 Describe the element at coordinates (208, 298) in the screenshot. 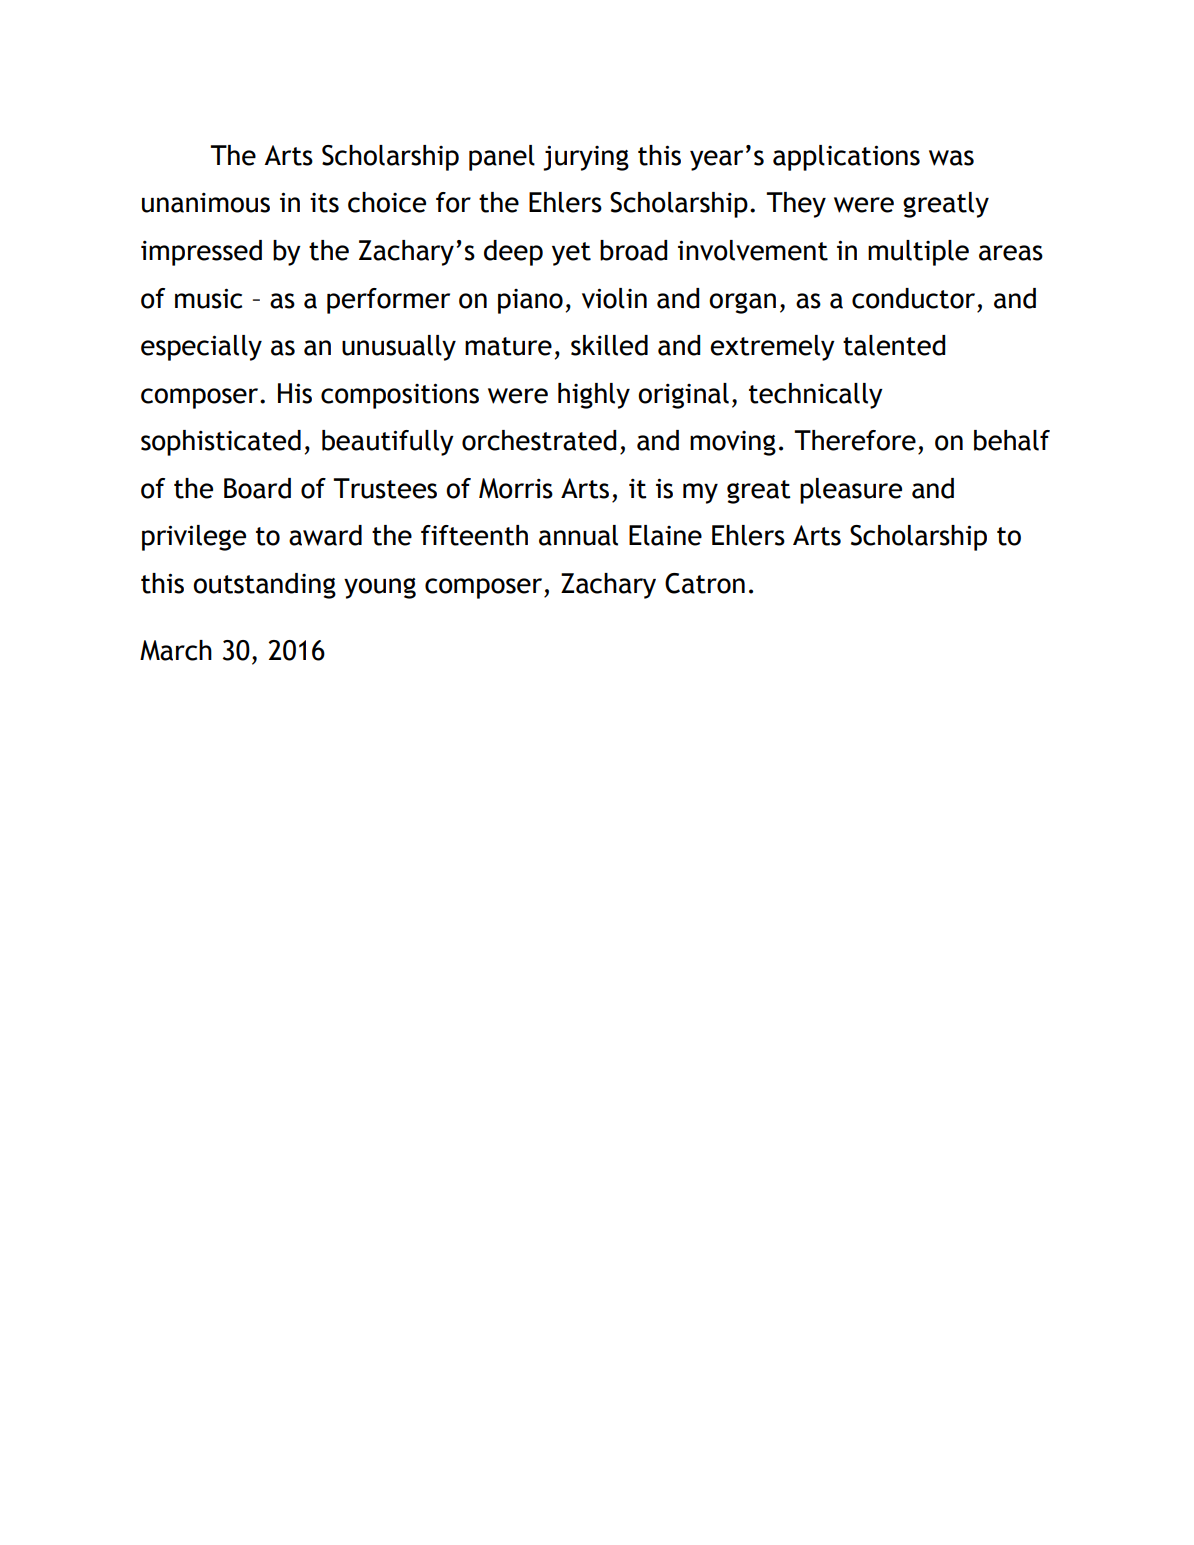

I see `music` at that location.
